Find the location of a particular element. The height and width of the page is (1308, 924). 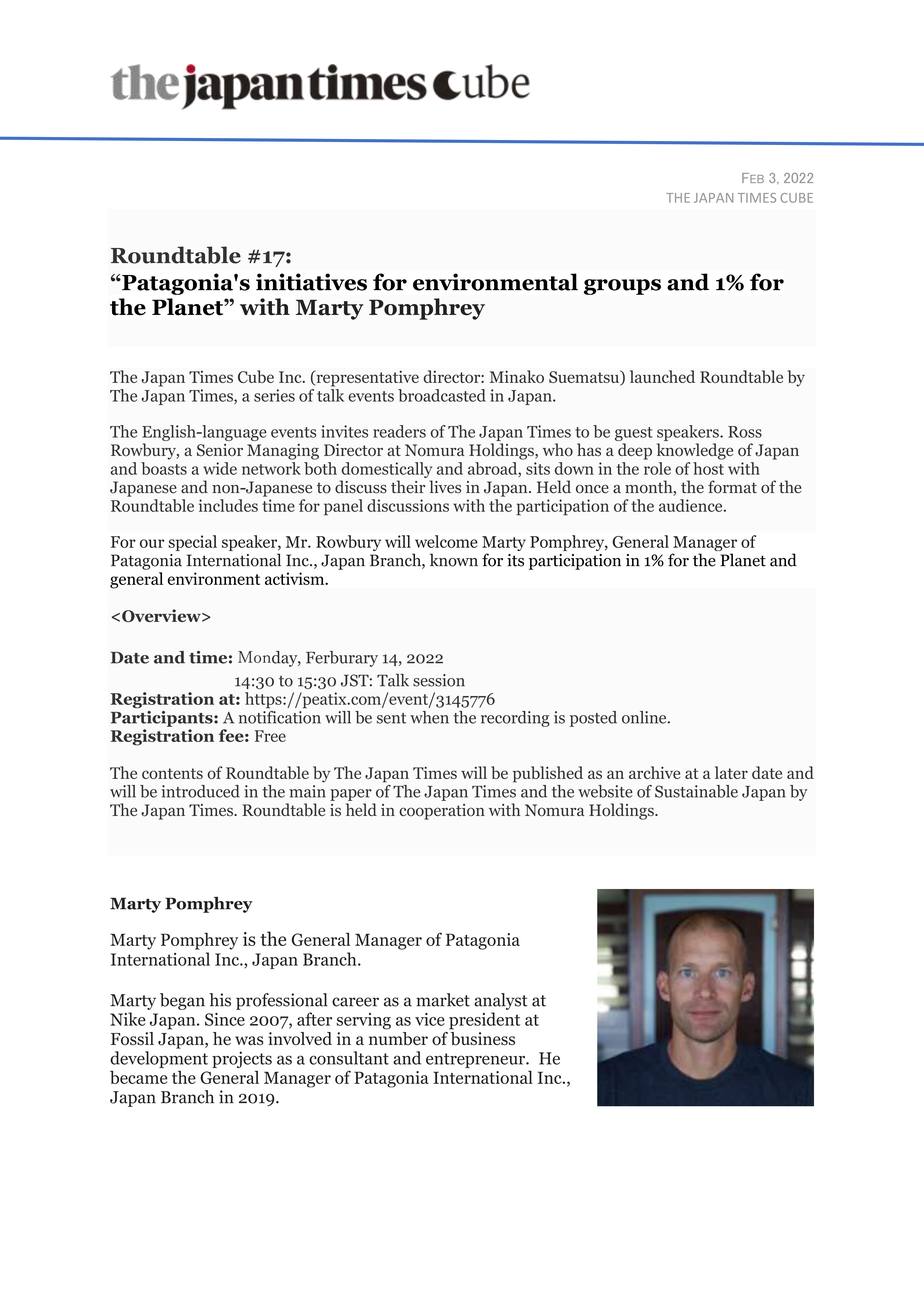

Minako is located at coordinates (517, 376).
